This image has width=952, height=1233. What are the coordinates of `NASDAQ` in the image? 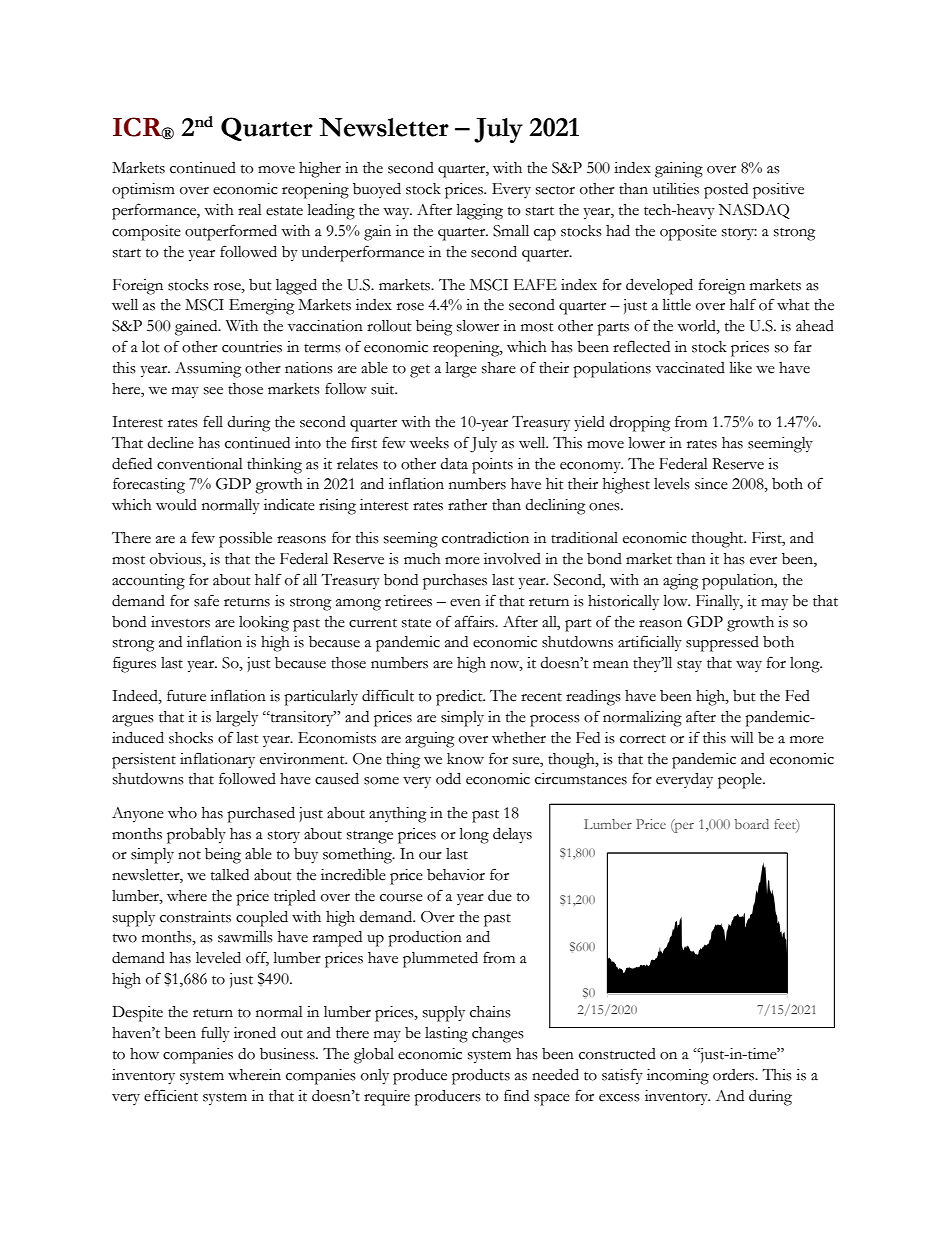 It's located at (754, 211).
